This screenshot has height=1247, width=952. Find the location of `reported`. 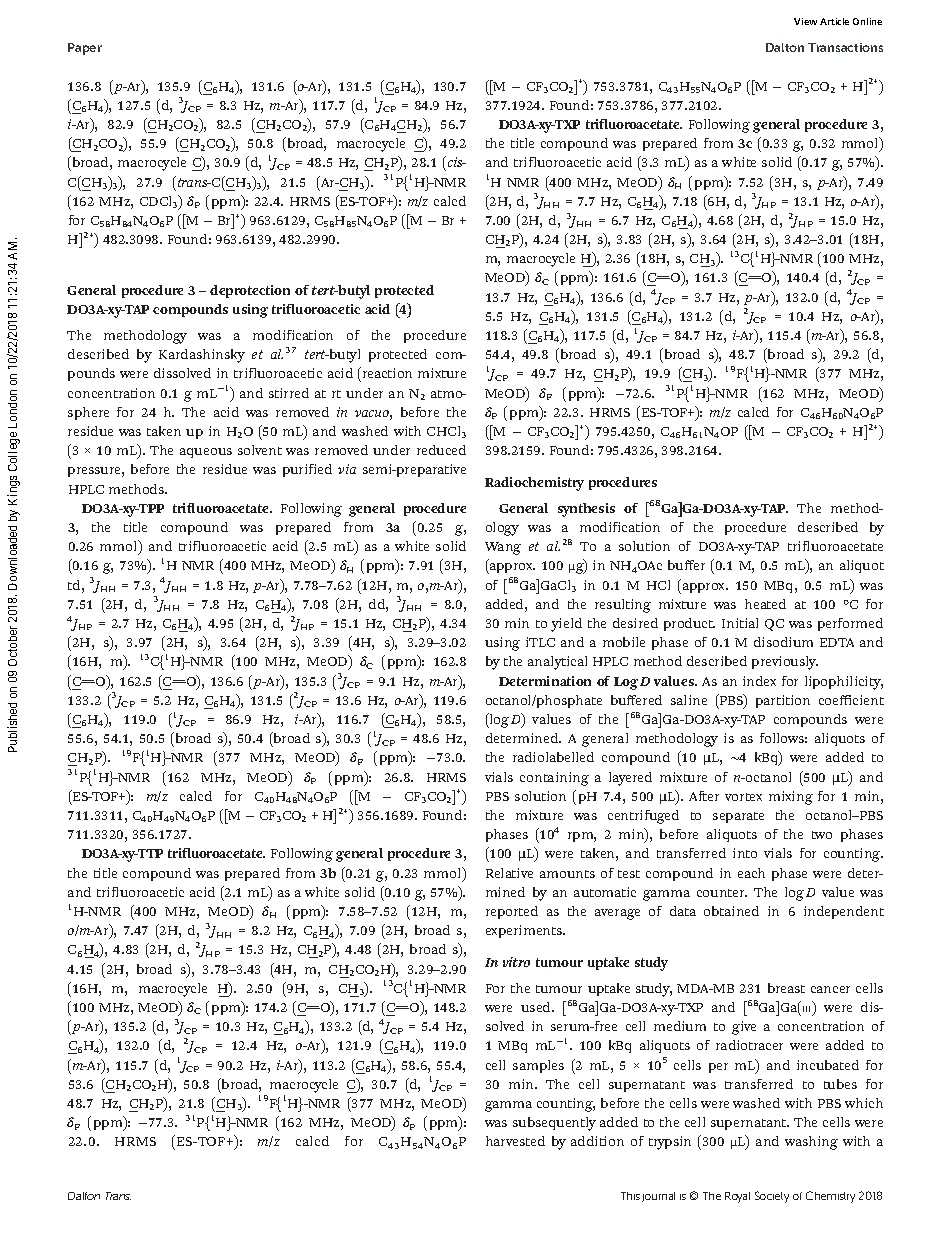

reported is located at coordinates (512, 912).
